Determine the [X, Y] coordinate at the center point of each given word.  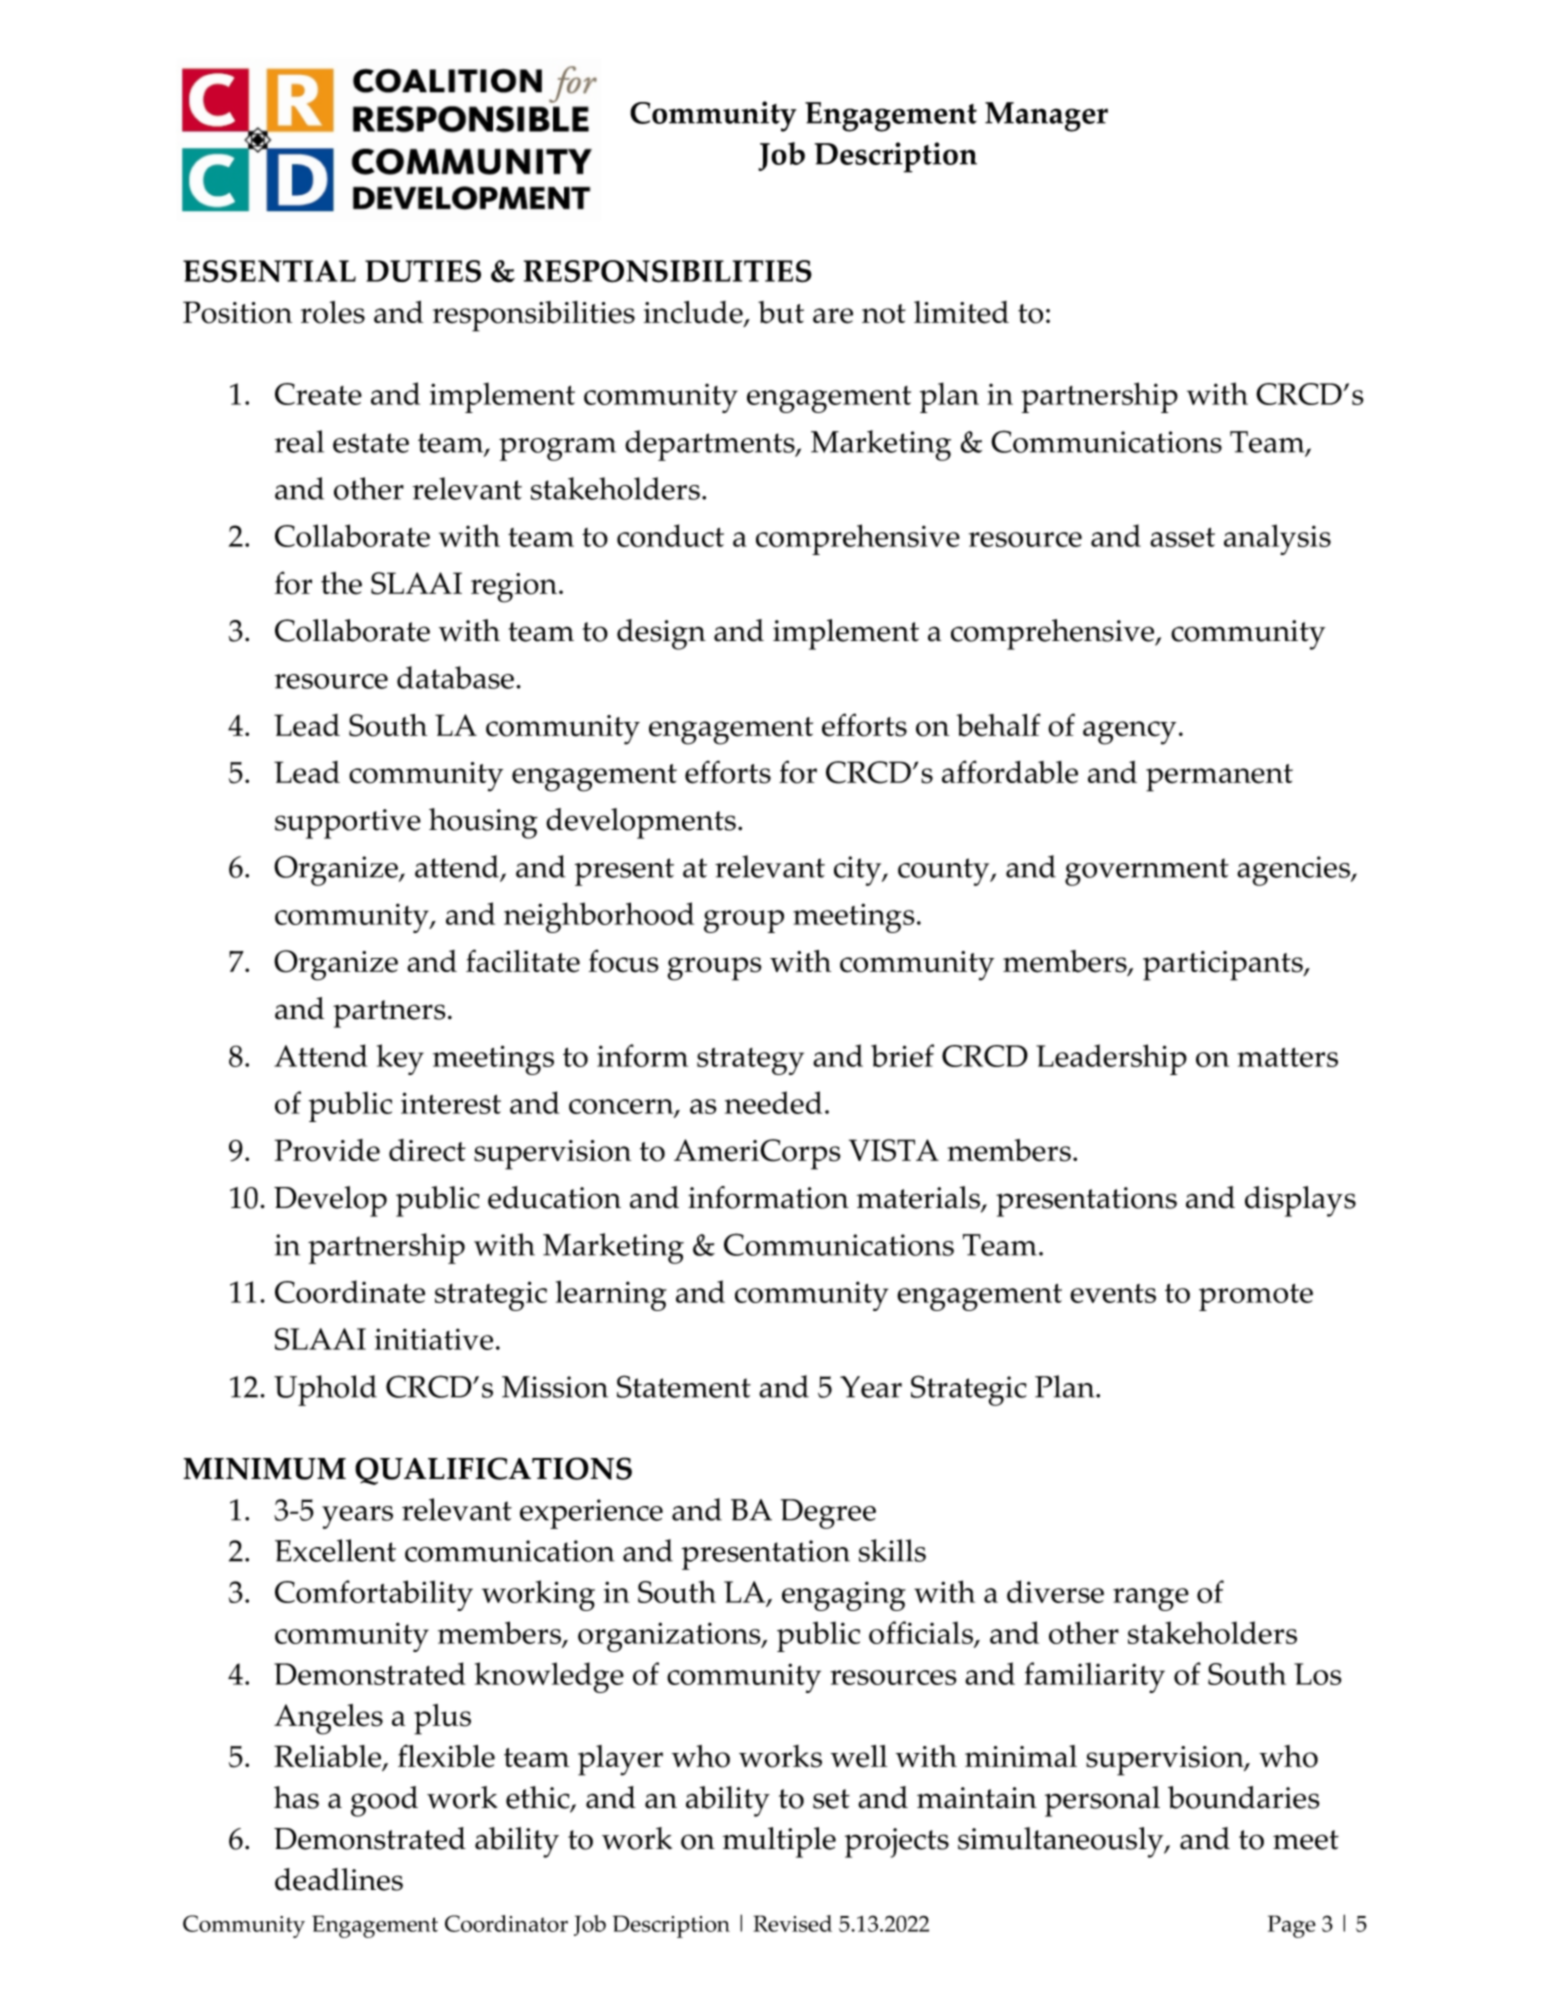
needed [773, 1102]
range [1151, 1599]
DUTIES [423, 271]
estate [371, 443]
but [781, 312]
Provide [327, 1150]
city [859, 871]
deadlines [339, 1879]
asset [1182, 537]
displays [1300, 1201]
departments [711, 445]
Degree [828, 1514]
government [1147, 872]
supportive [348, 824]
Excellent [335, 1550]
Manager [1046, 117]
